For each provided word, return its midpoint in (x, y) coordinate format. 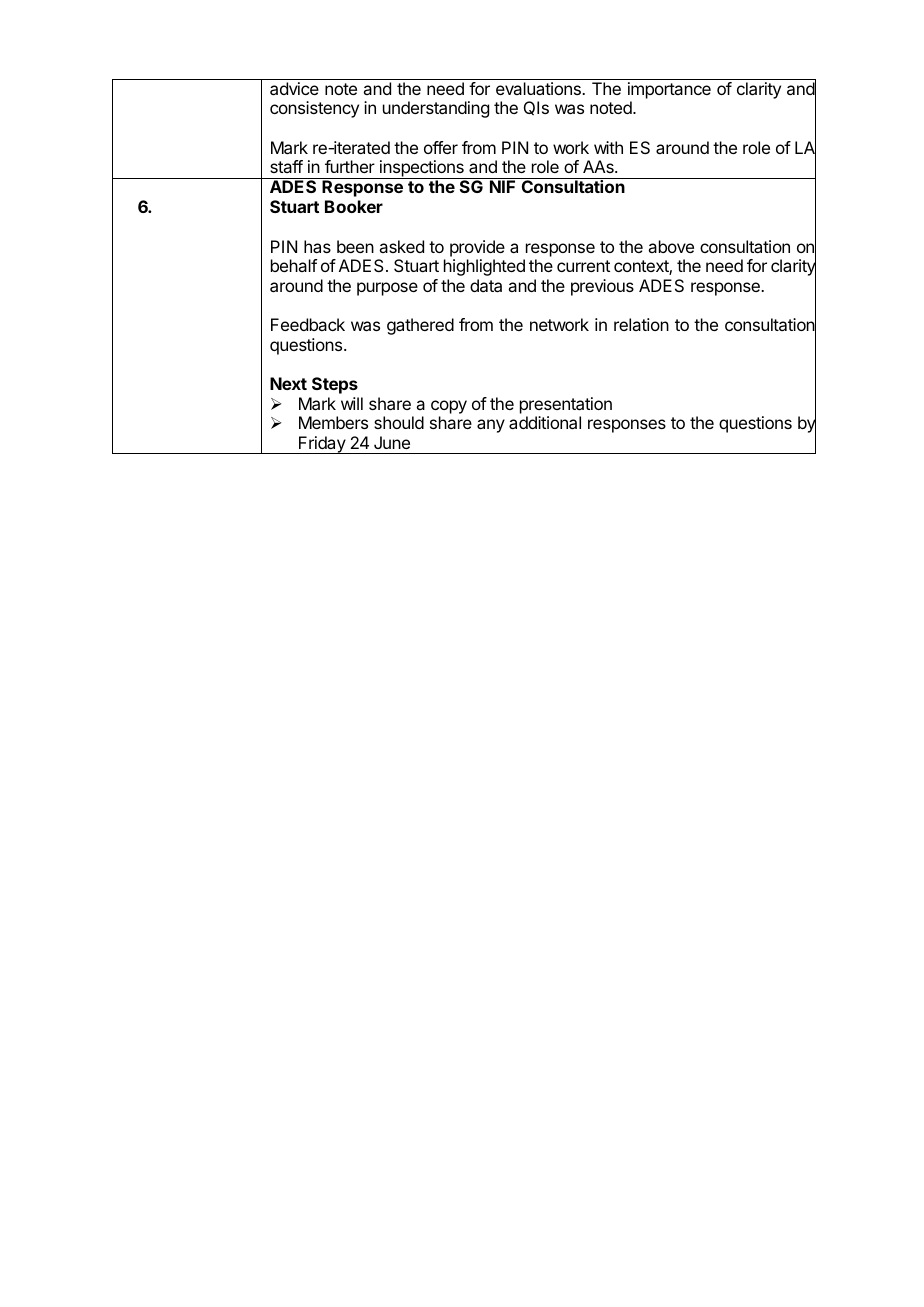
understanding (436, 109)
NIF (502, 186)
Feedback (308, 324)
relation (641, 324)
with (608, 147)
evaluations (539, 88)
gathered (420, 326)
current (583, 266)
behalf (294, 265)
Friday (322, 445)
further (350, 166)
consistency (314, 109)
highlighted (484, 267)
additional (545, 422)
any (491, 426)
